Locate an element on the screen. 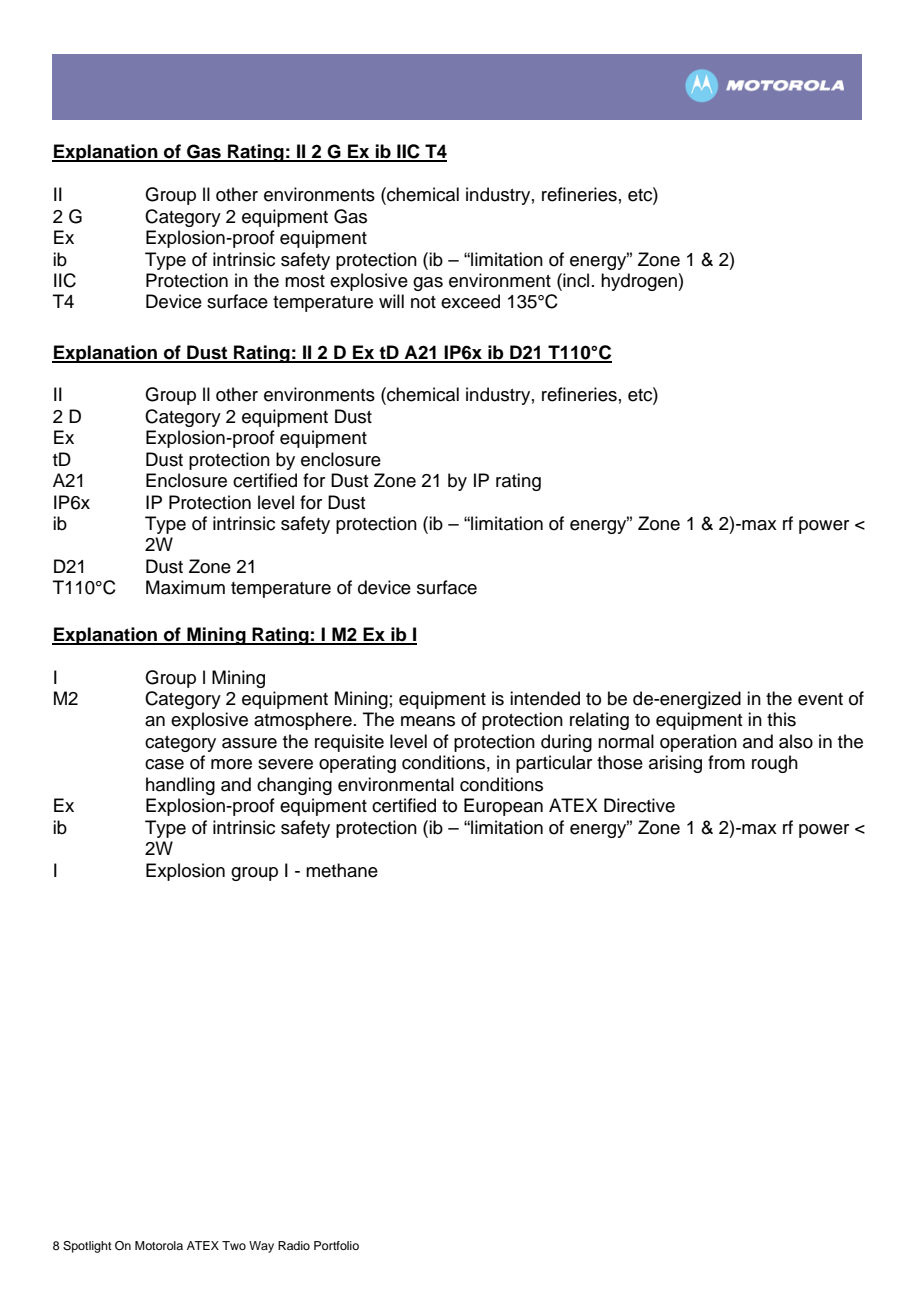  most is located at coordinates (305, 281).
